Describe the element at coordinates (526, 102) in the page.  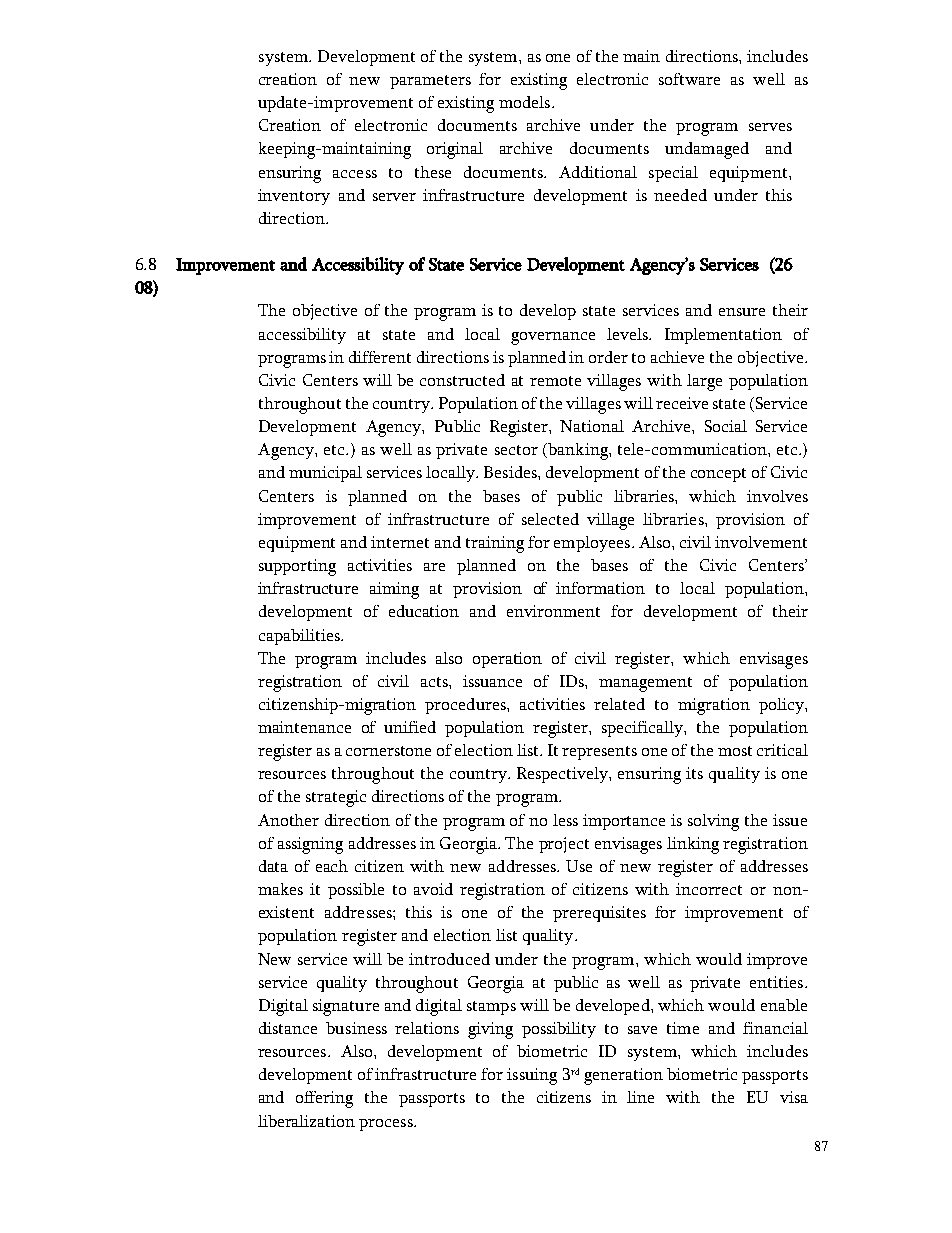
I see `models` at that location.
